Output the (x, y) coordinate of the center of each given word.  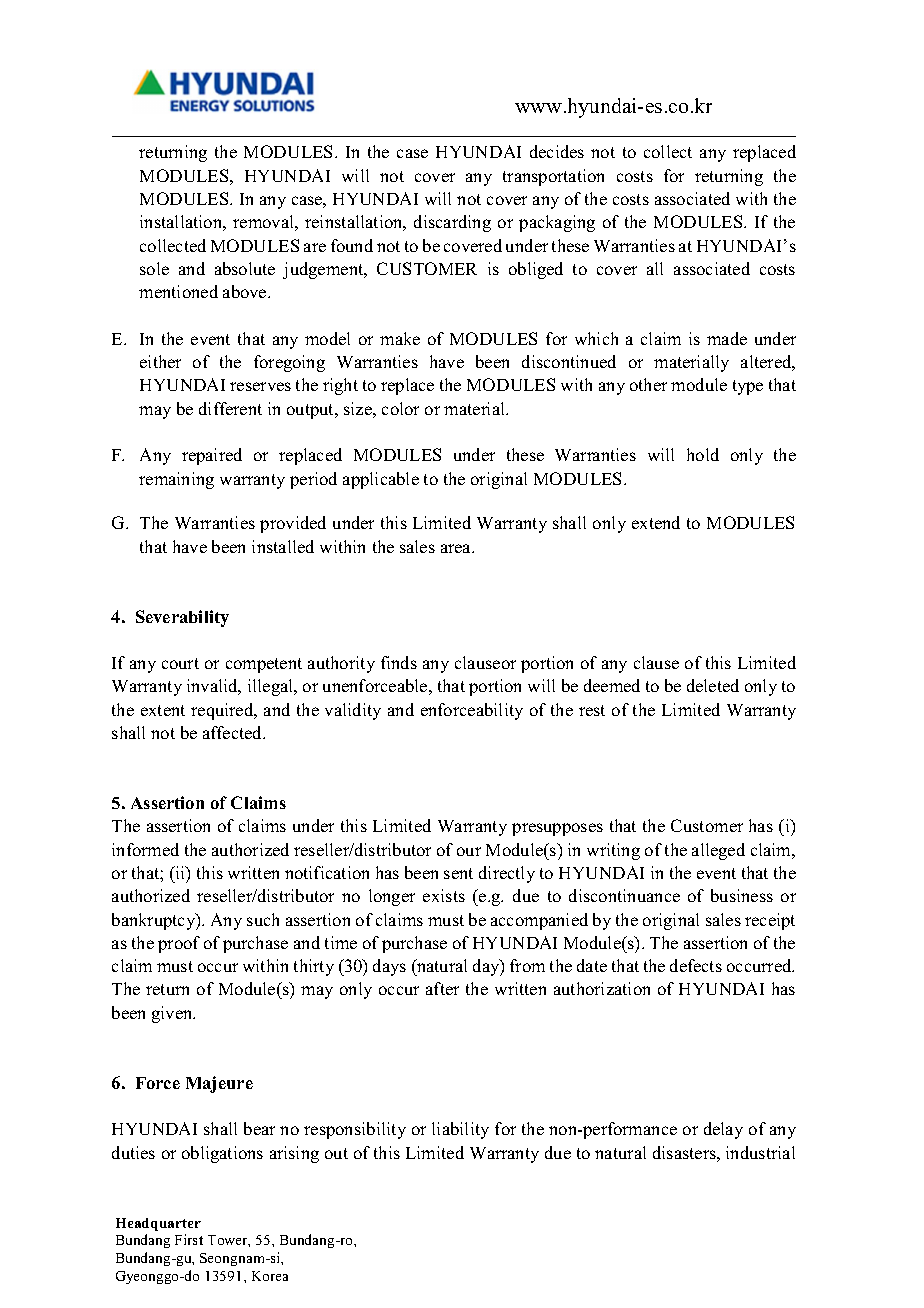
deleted (713, 685)
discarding (452, 223)
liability (460, 1130)
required (223, 711)
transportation (553, 177)
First (189, 1239)
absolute (245, 268)
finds (399, 662)
